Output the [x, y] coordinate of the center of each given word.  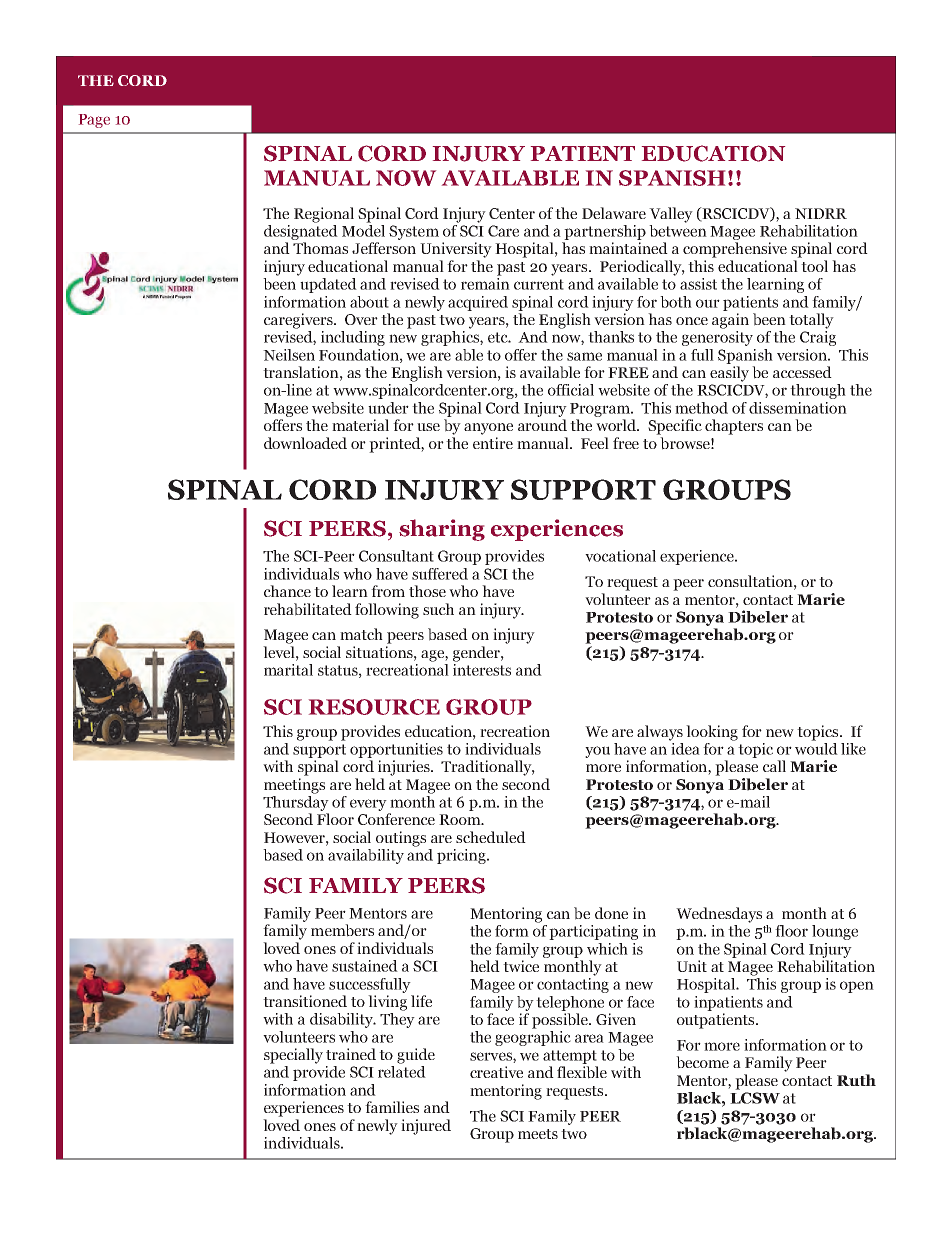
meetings [294, 786]
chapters [734, 427]
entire [493, 443]
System [414, 232]
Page [94, 121]
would [816, 747]
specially [293, 1056]
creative [496, 1072]
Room [461, 819]
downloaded [305, 443]
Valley [671, 215]
